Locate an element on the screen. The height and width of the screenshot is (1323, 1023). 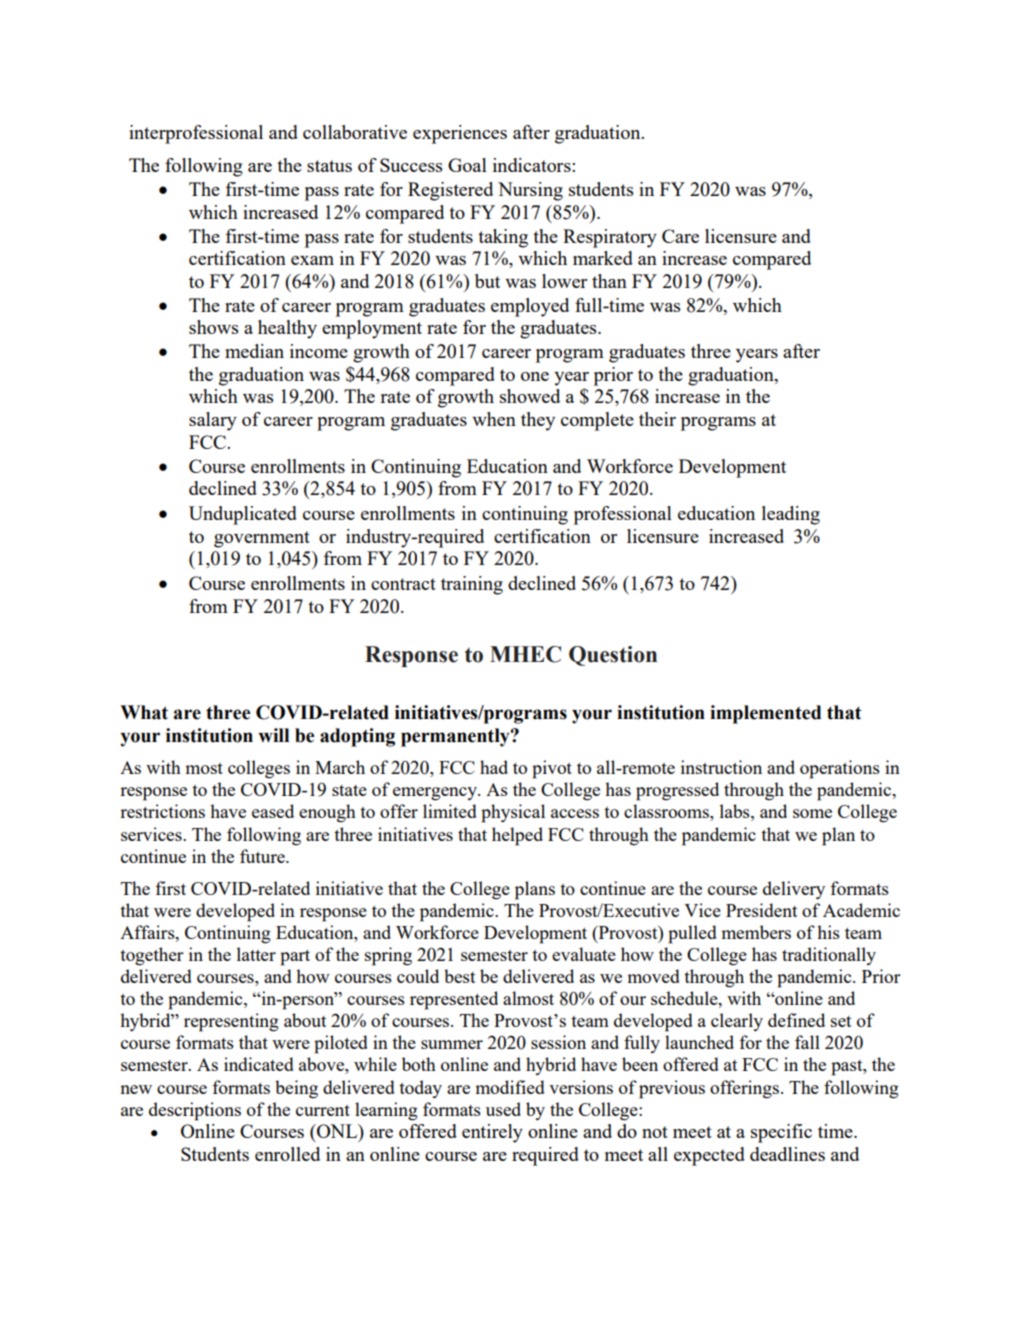
descriptions is located at coordinates (195, 1111).
